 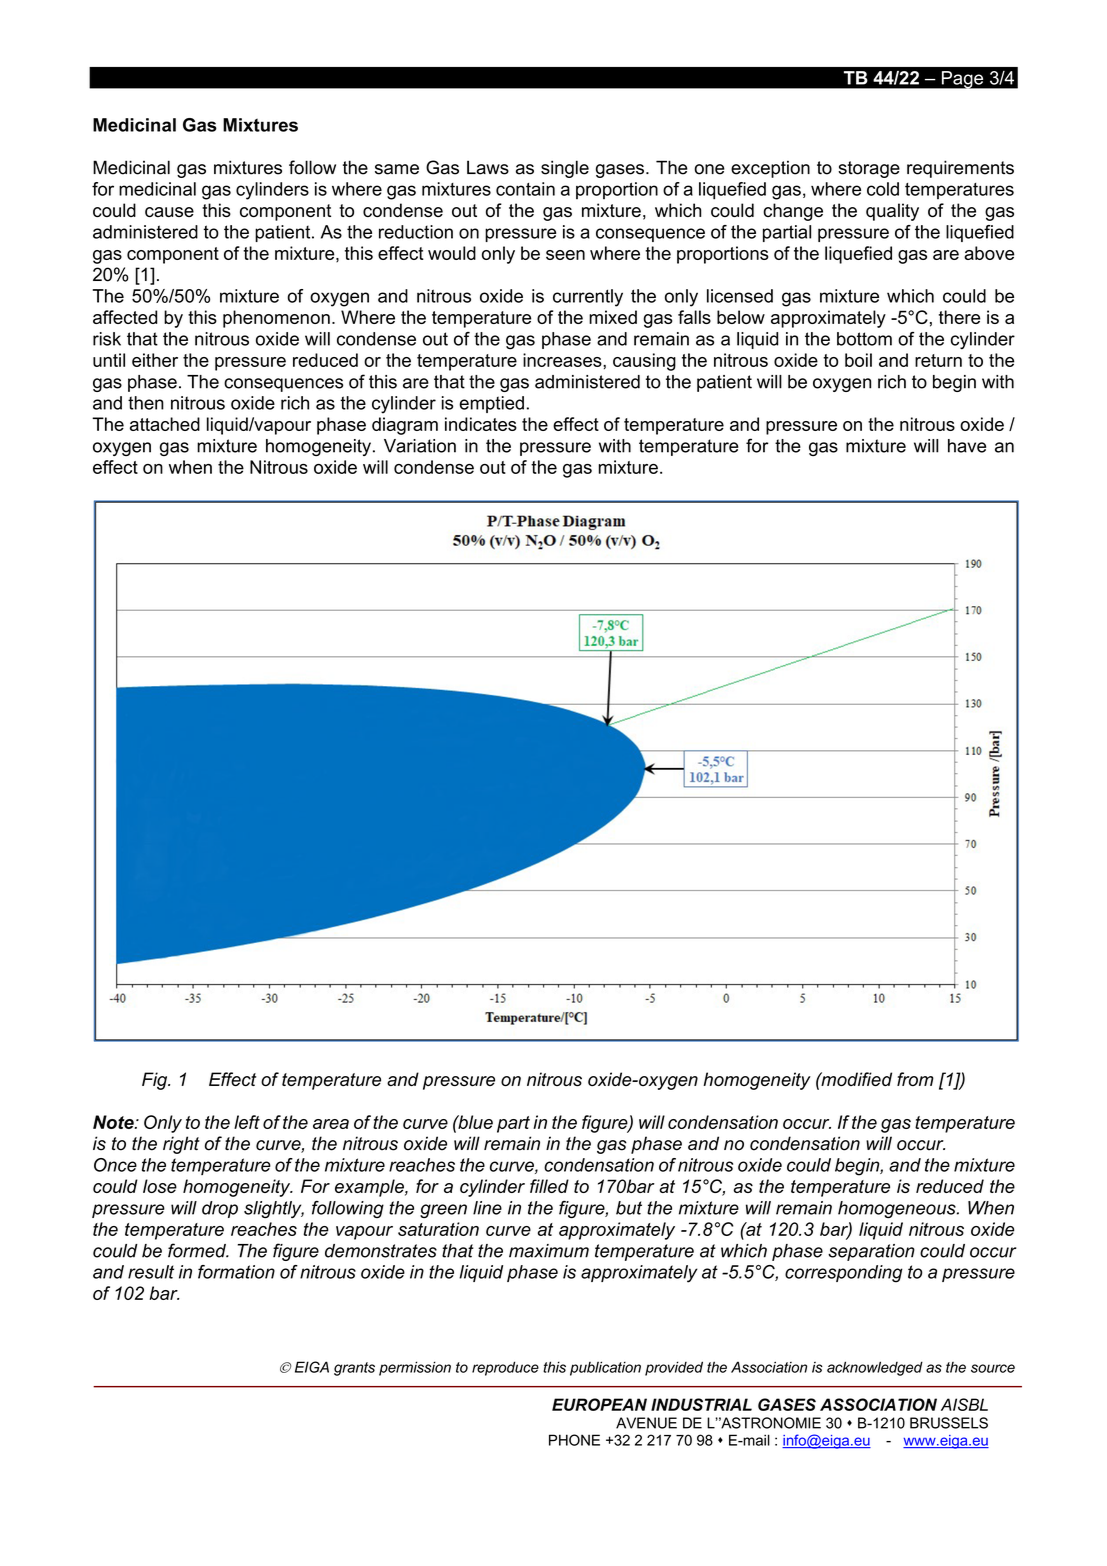 What do you see at coordinates (354, 1369) in the screenshot?
I see `grants` at bounding box center [354, 1369].
